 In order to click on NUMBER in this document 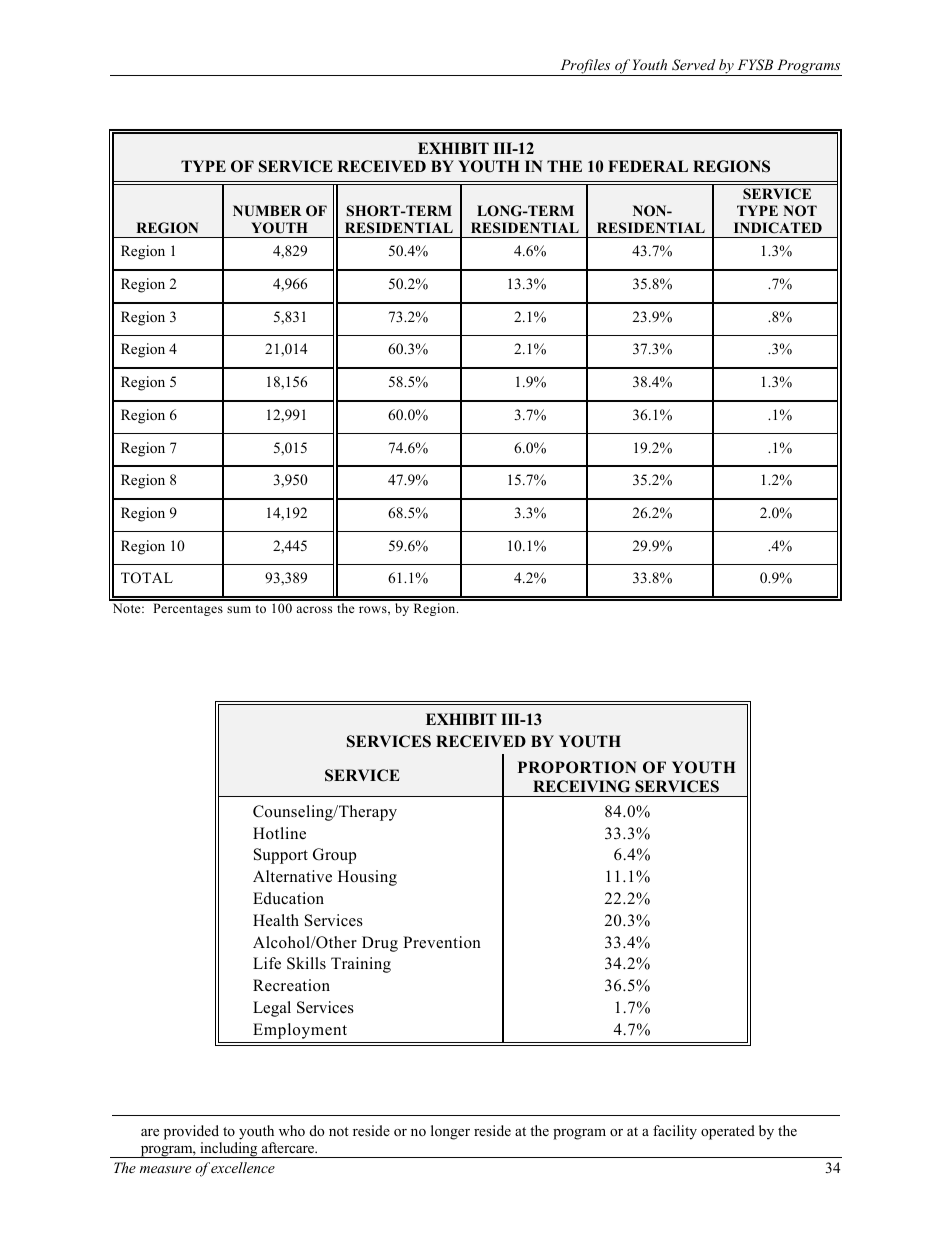, I will do `click(267, 211)`.
